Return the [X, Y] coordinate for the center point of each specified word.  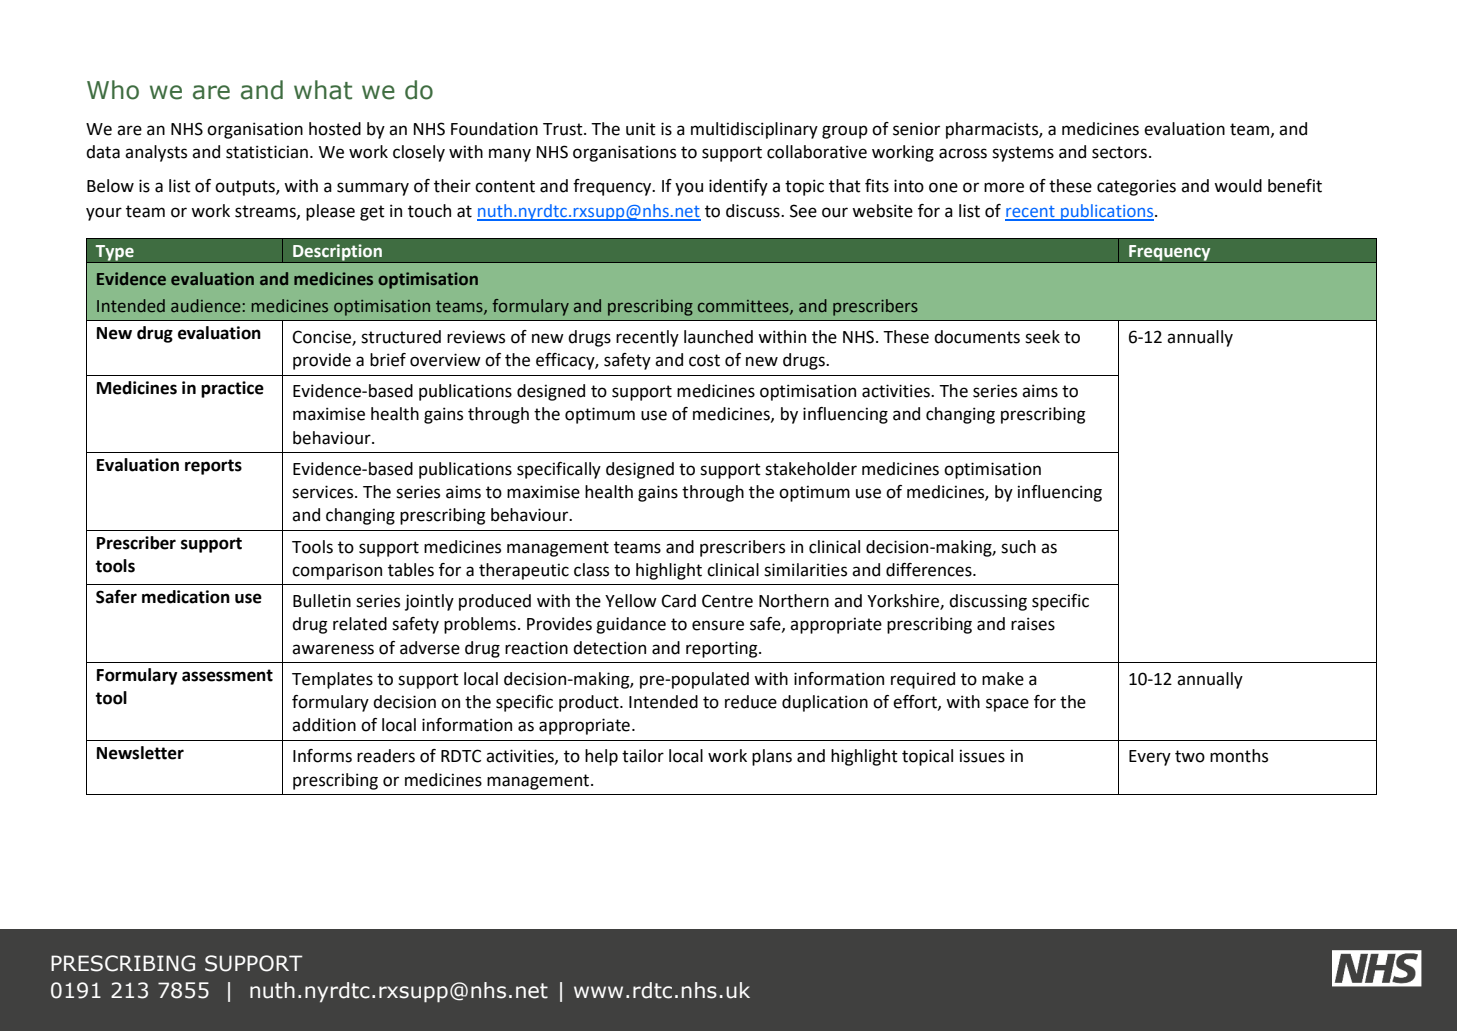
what [323, 90]
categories [1136, 187]
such [1018, 547]
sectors [1119, 152]
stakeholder [811, 469]
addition [324, 725]
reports [213, 467]
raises [1033, 624]
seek [1042, 337]
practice [232, 389]
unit [641, 129]
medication [186, 597]
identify [738, 187]
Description [337, 253]
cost [704, 360]
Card [678, 601]
